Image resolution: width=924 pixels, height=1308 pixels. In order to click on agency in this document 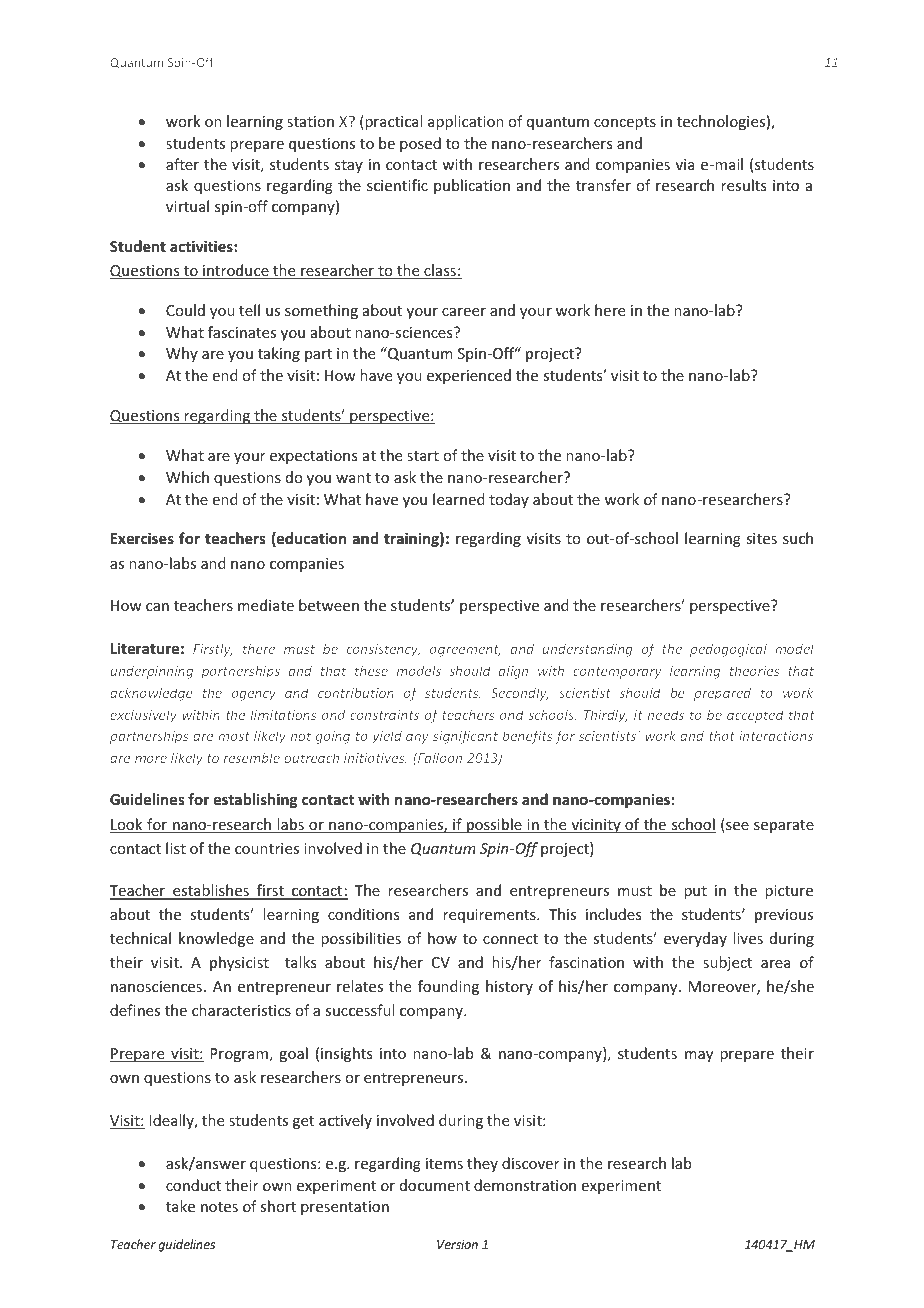, I will do `click(254, 695)`.
